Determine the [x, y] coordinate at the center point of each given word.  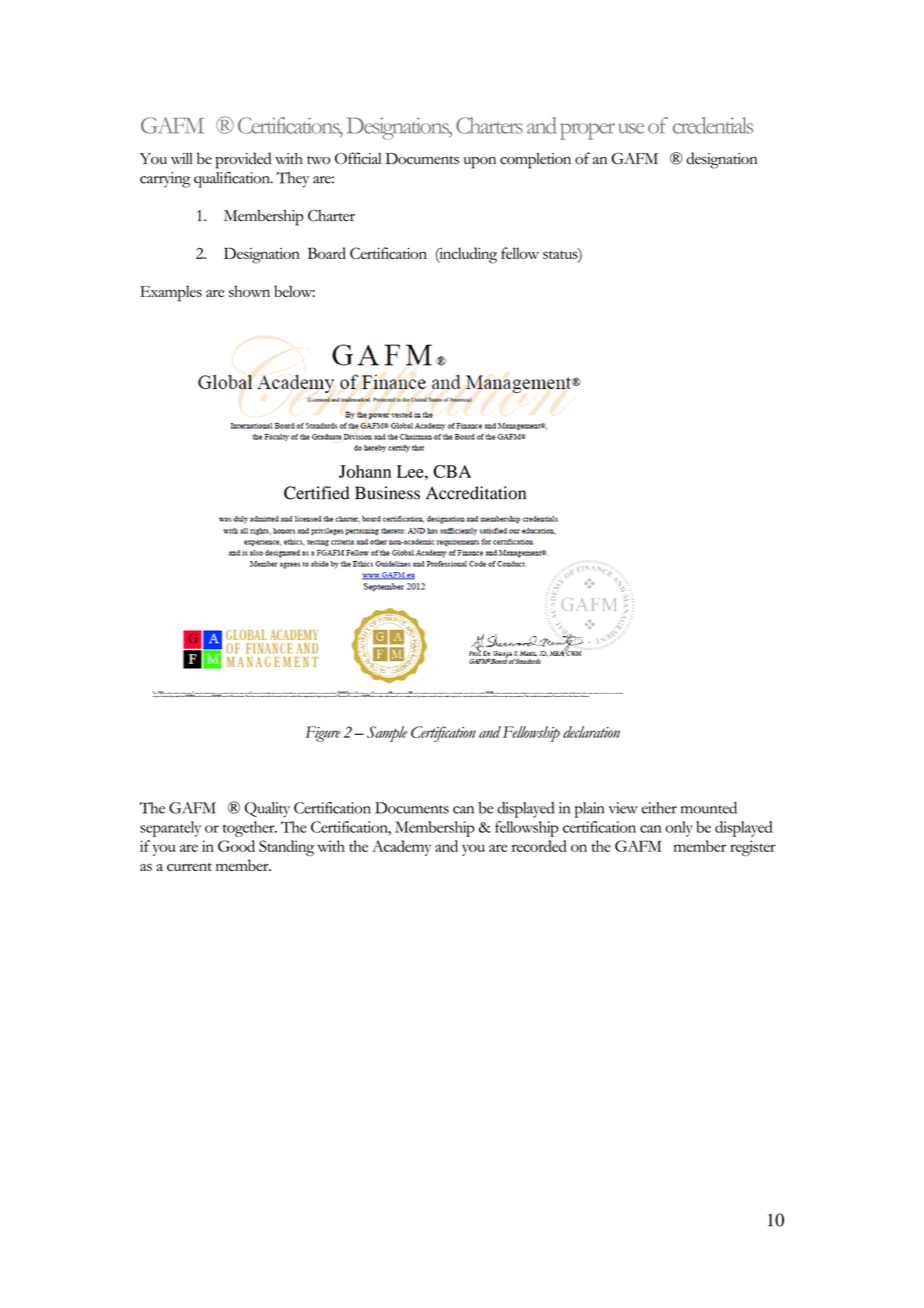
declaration [591, 732]
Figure [323, 734]
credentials [713, 125]
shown [249, 291]
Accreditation [476, 493]
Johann [365, 471]
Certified [317, 493]
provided [243, 160]
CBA [452, 471]
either [659, 808]
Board [327, 253]
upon [479, 162]
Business [387, 493]
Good [236, 846]
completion [535, 161]
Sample [387, 734]
